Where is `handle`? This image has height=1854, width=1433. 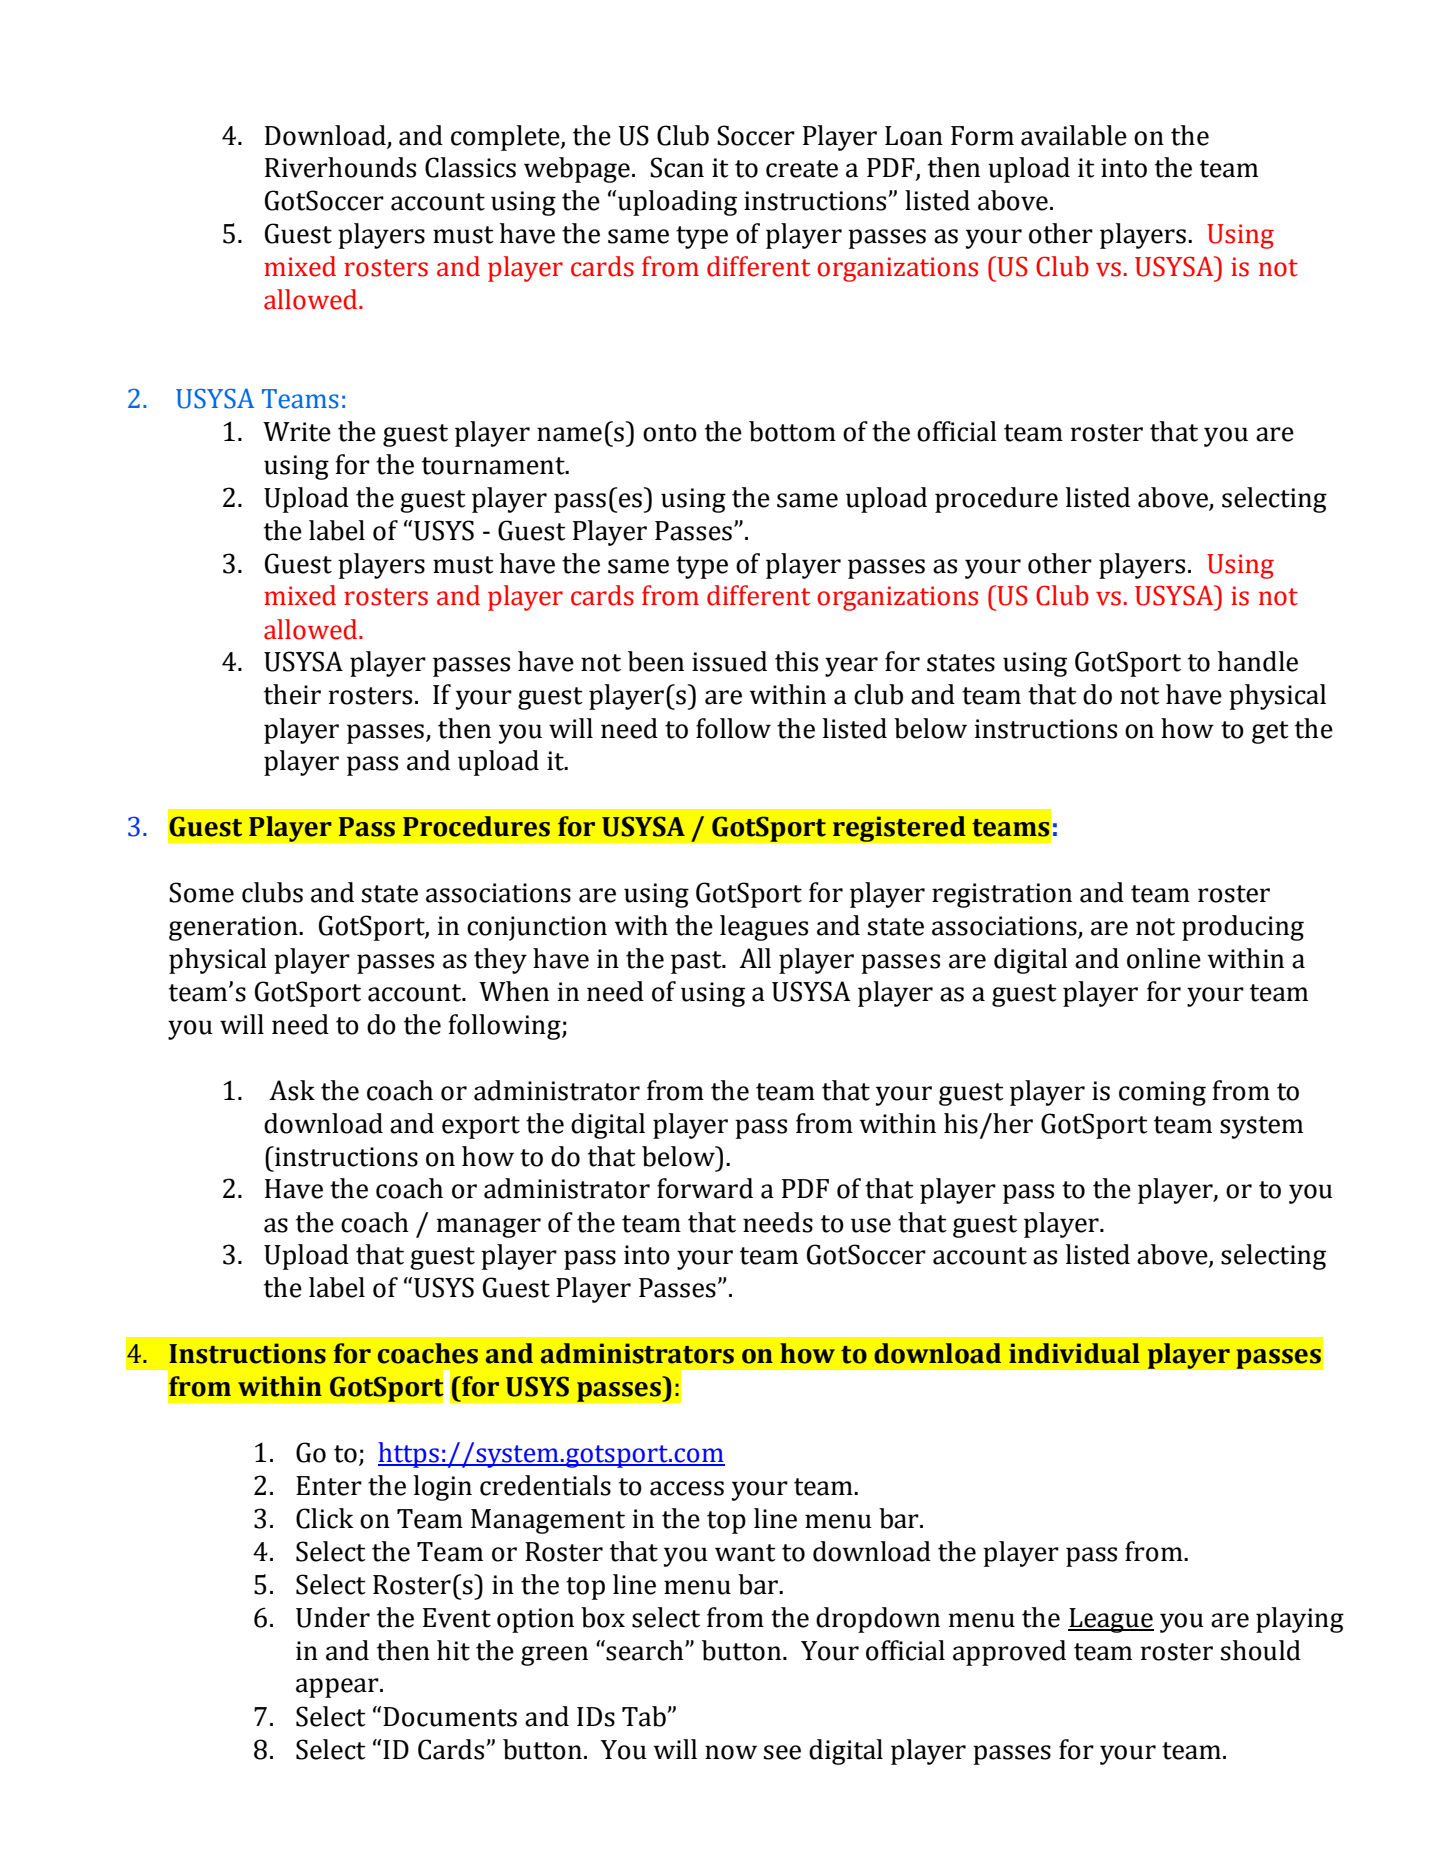 handle is located at coordinates (1258, 661).
